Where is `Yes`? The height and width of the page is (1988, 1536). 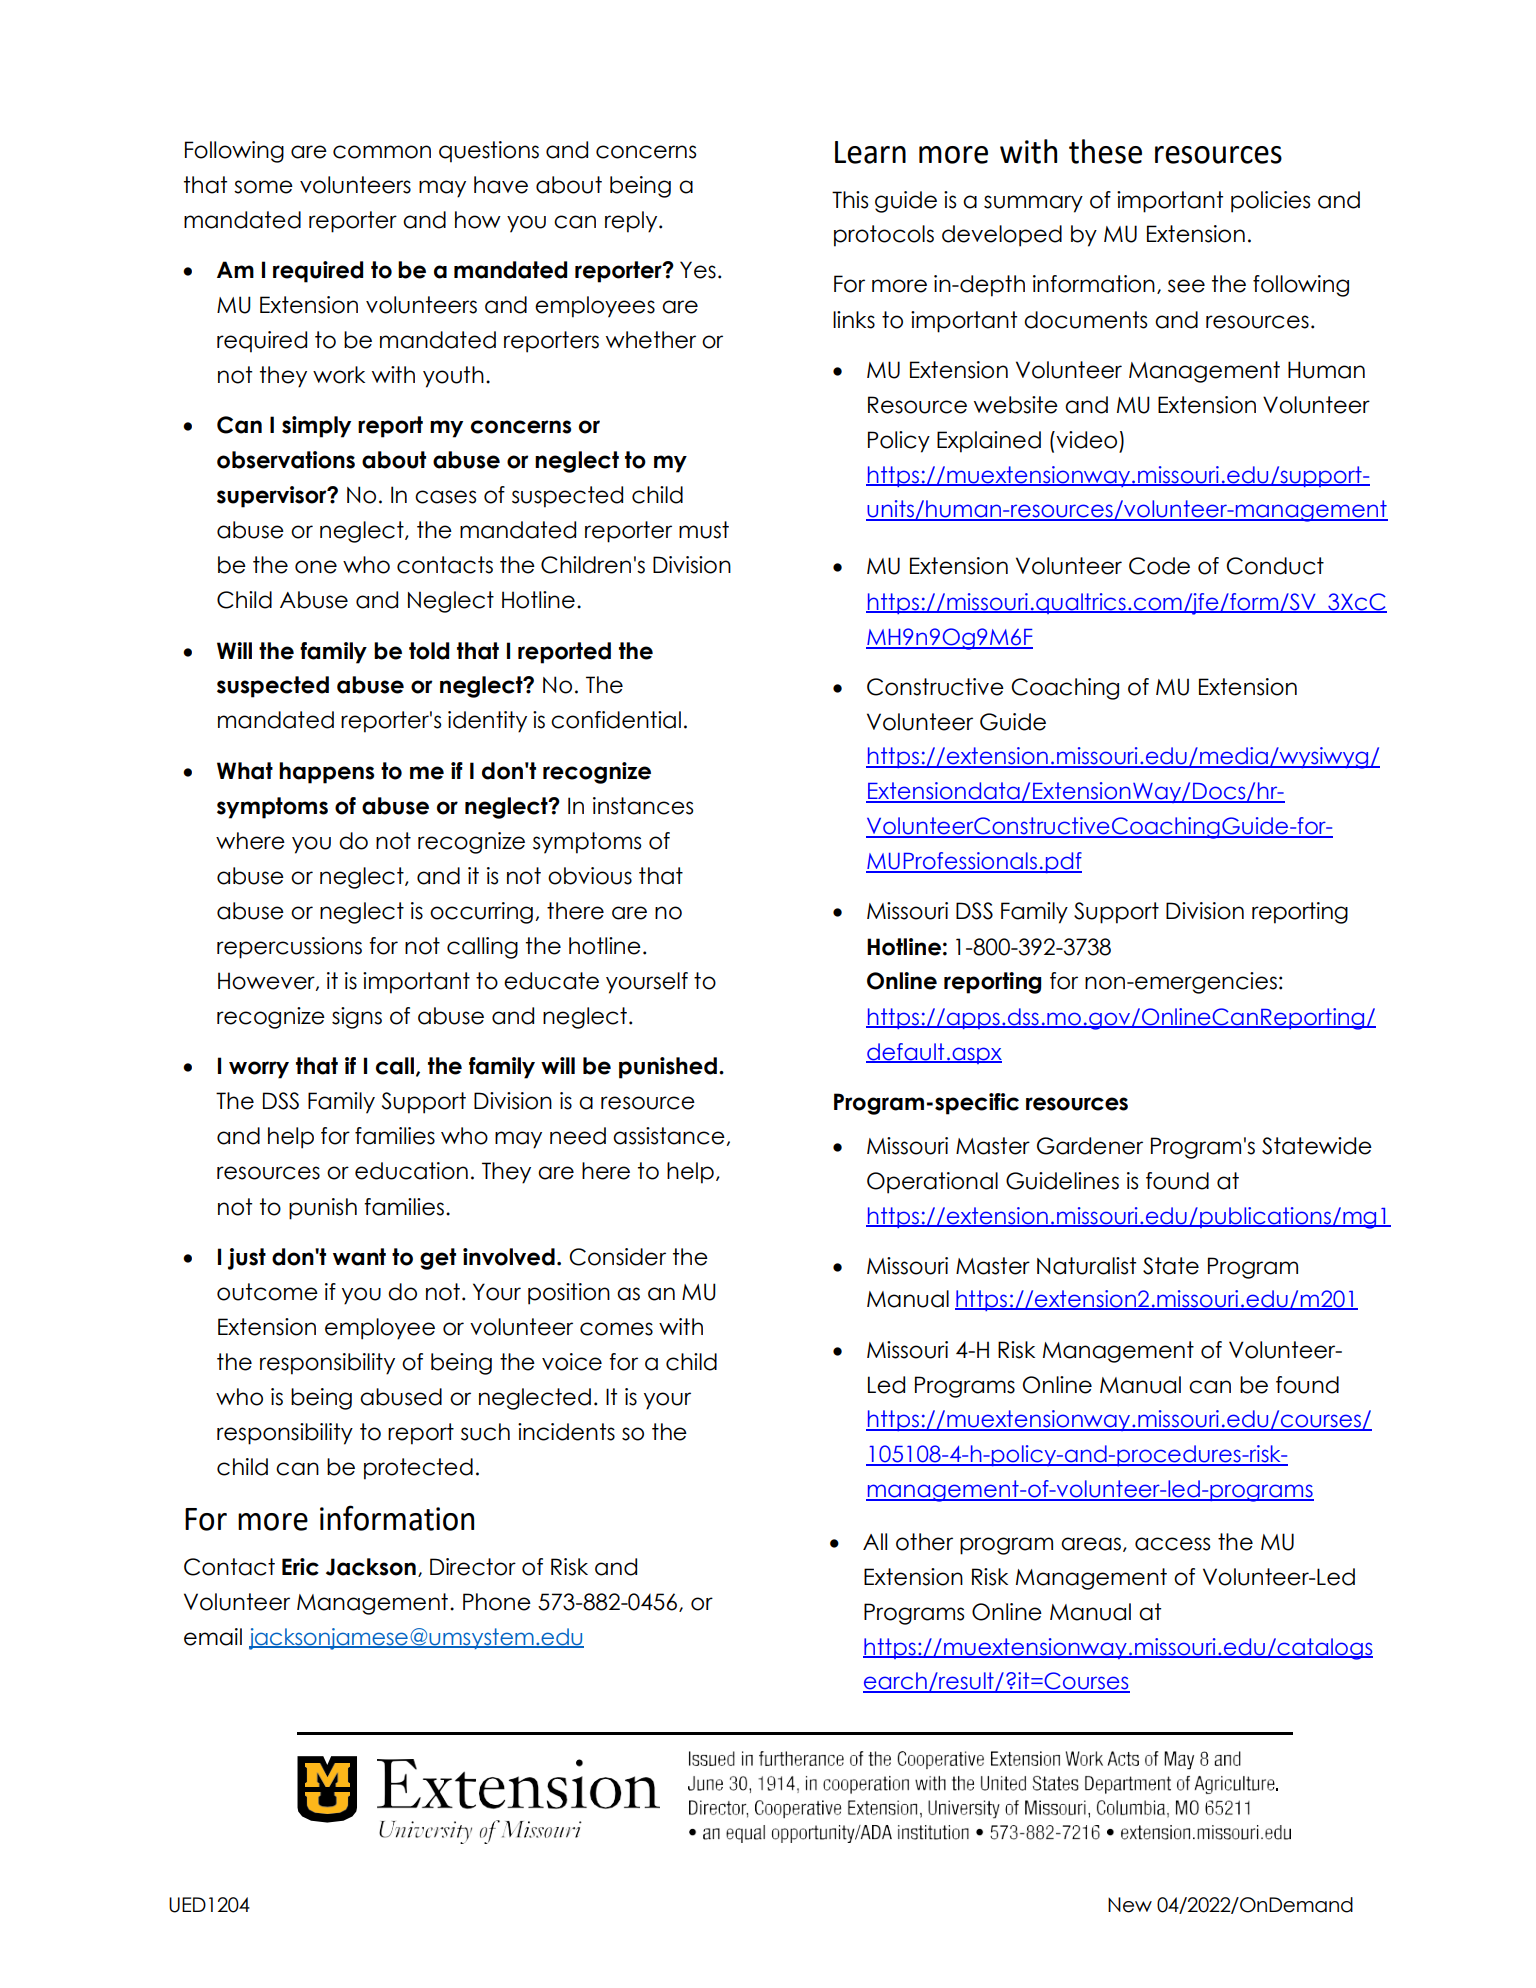
Yes is located at coordinates (698, 270).
